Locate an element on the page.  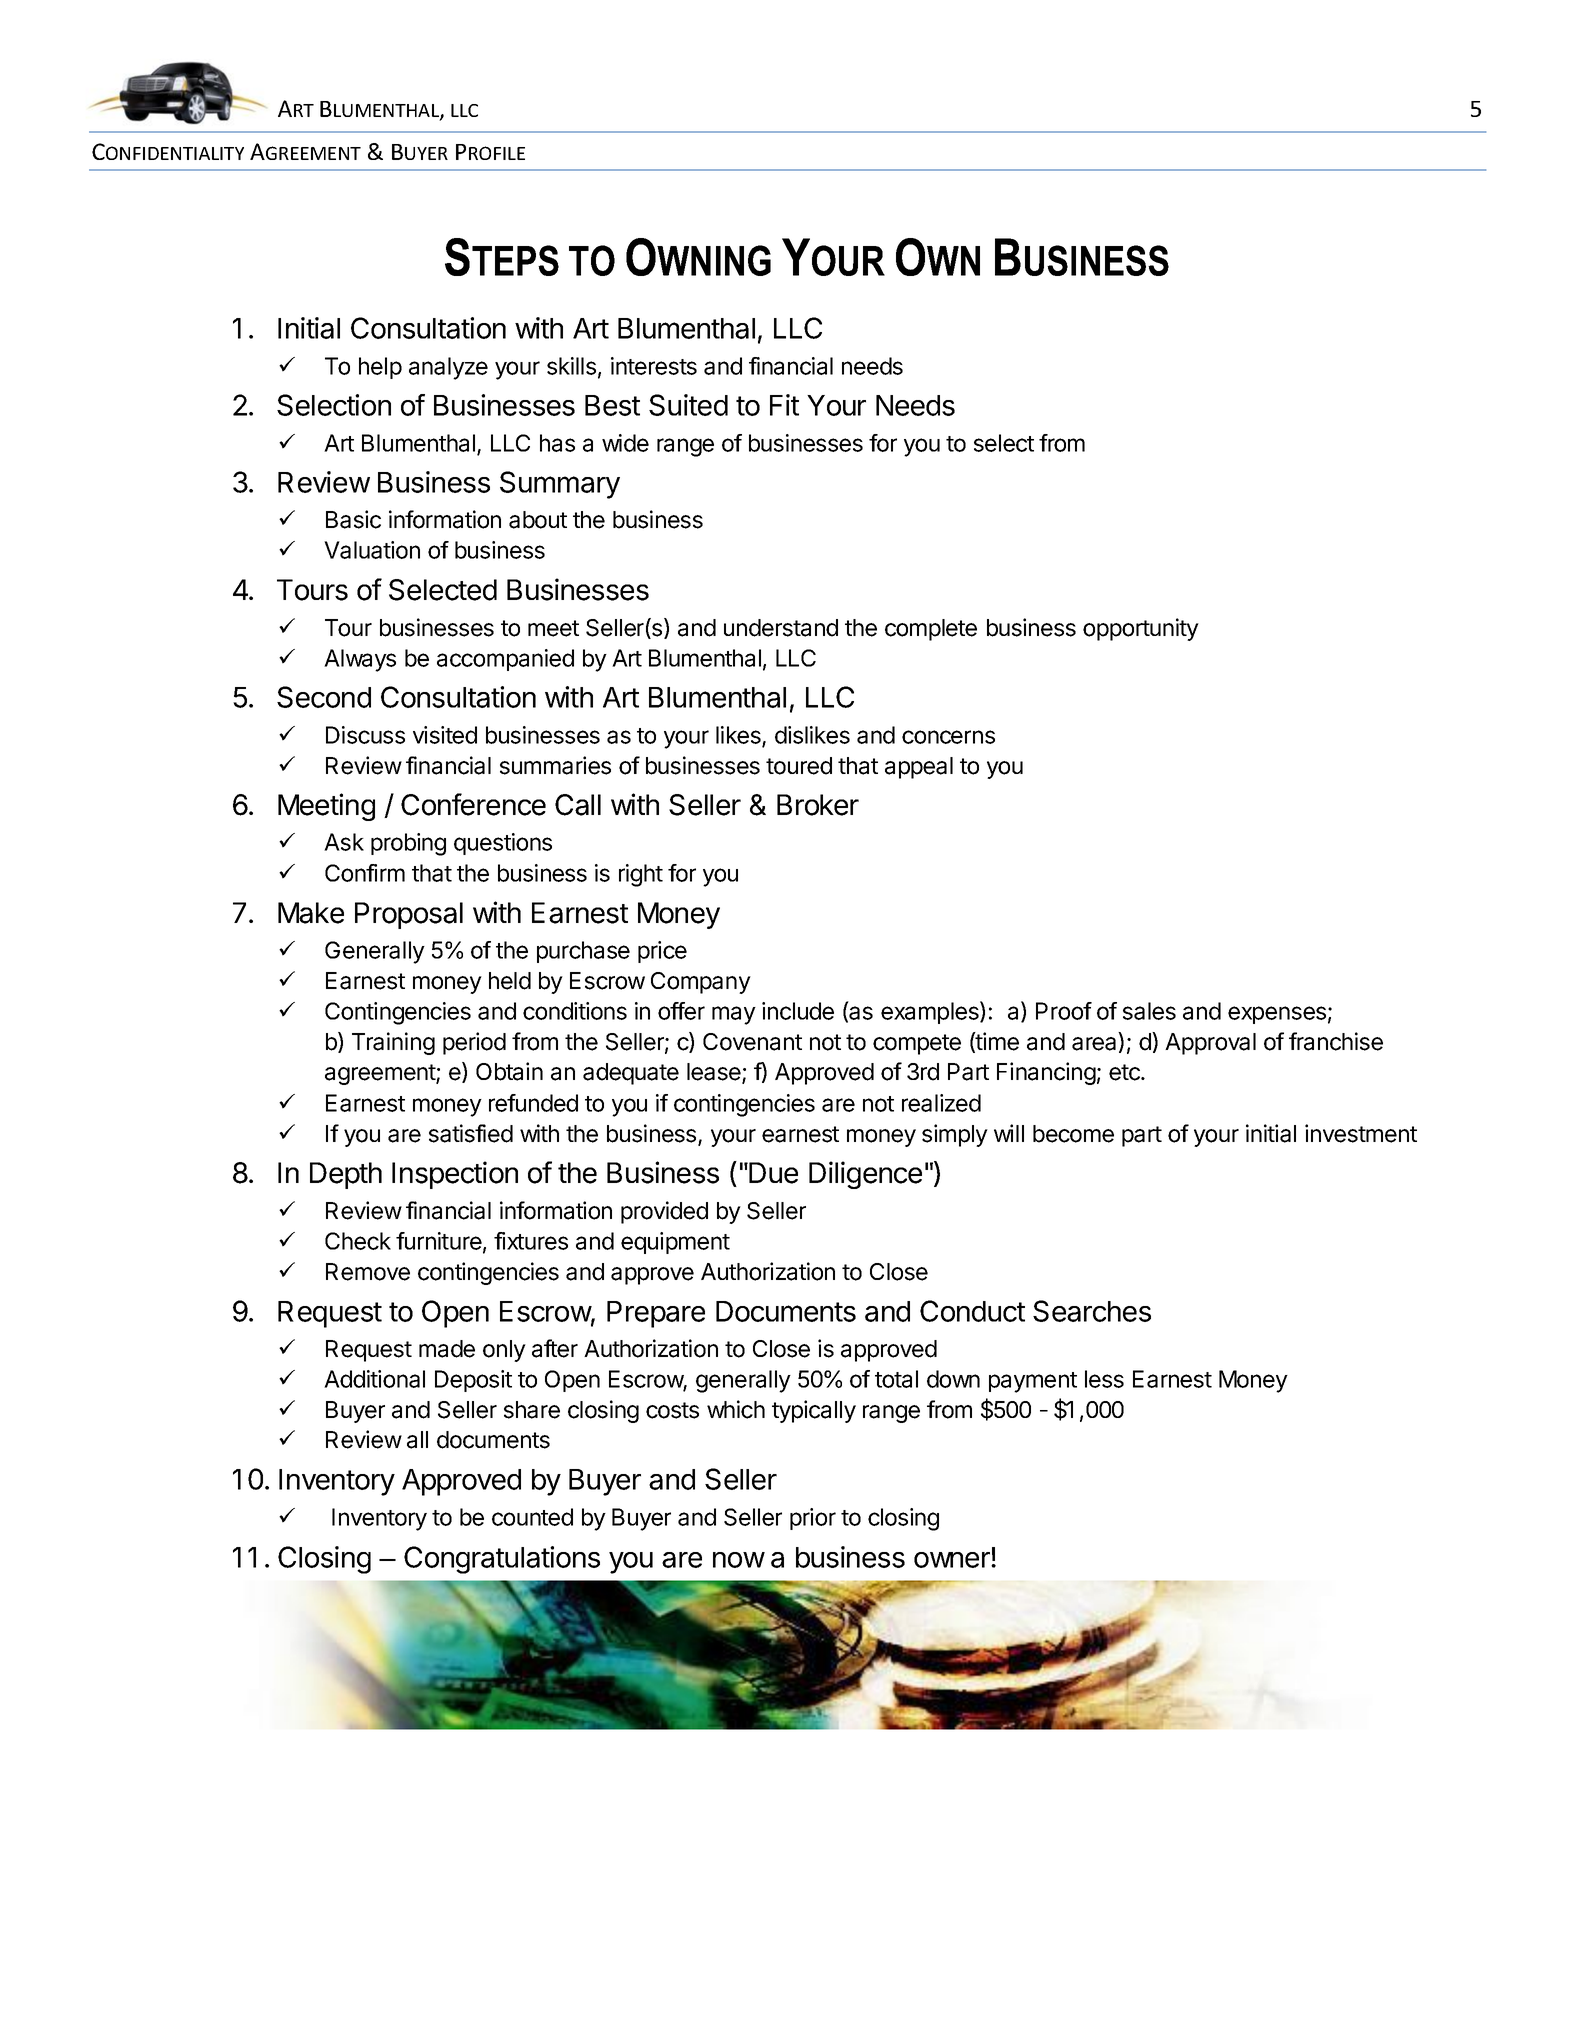
held is located at coordinates (510, 981).
